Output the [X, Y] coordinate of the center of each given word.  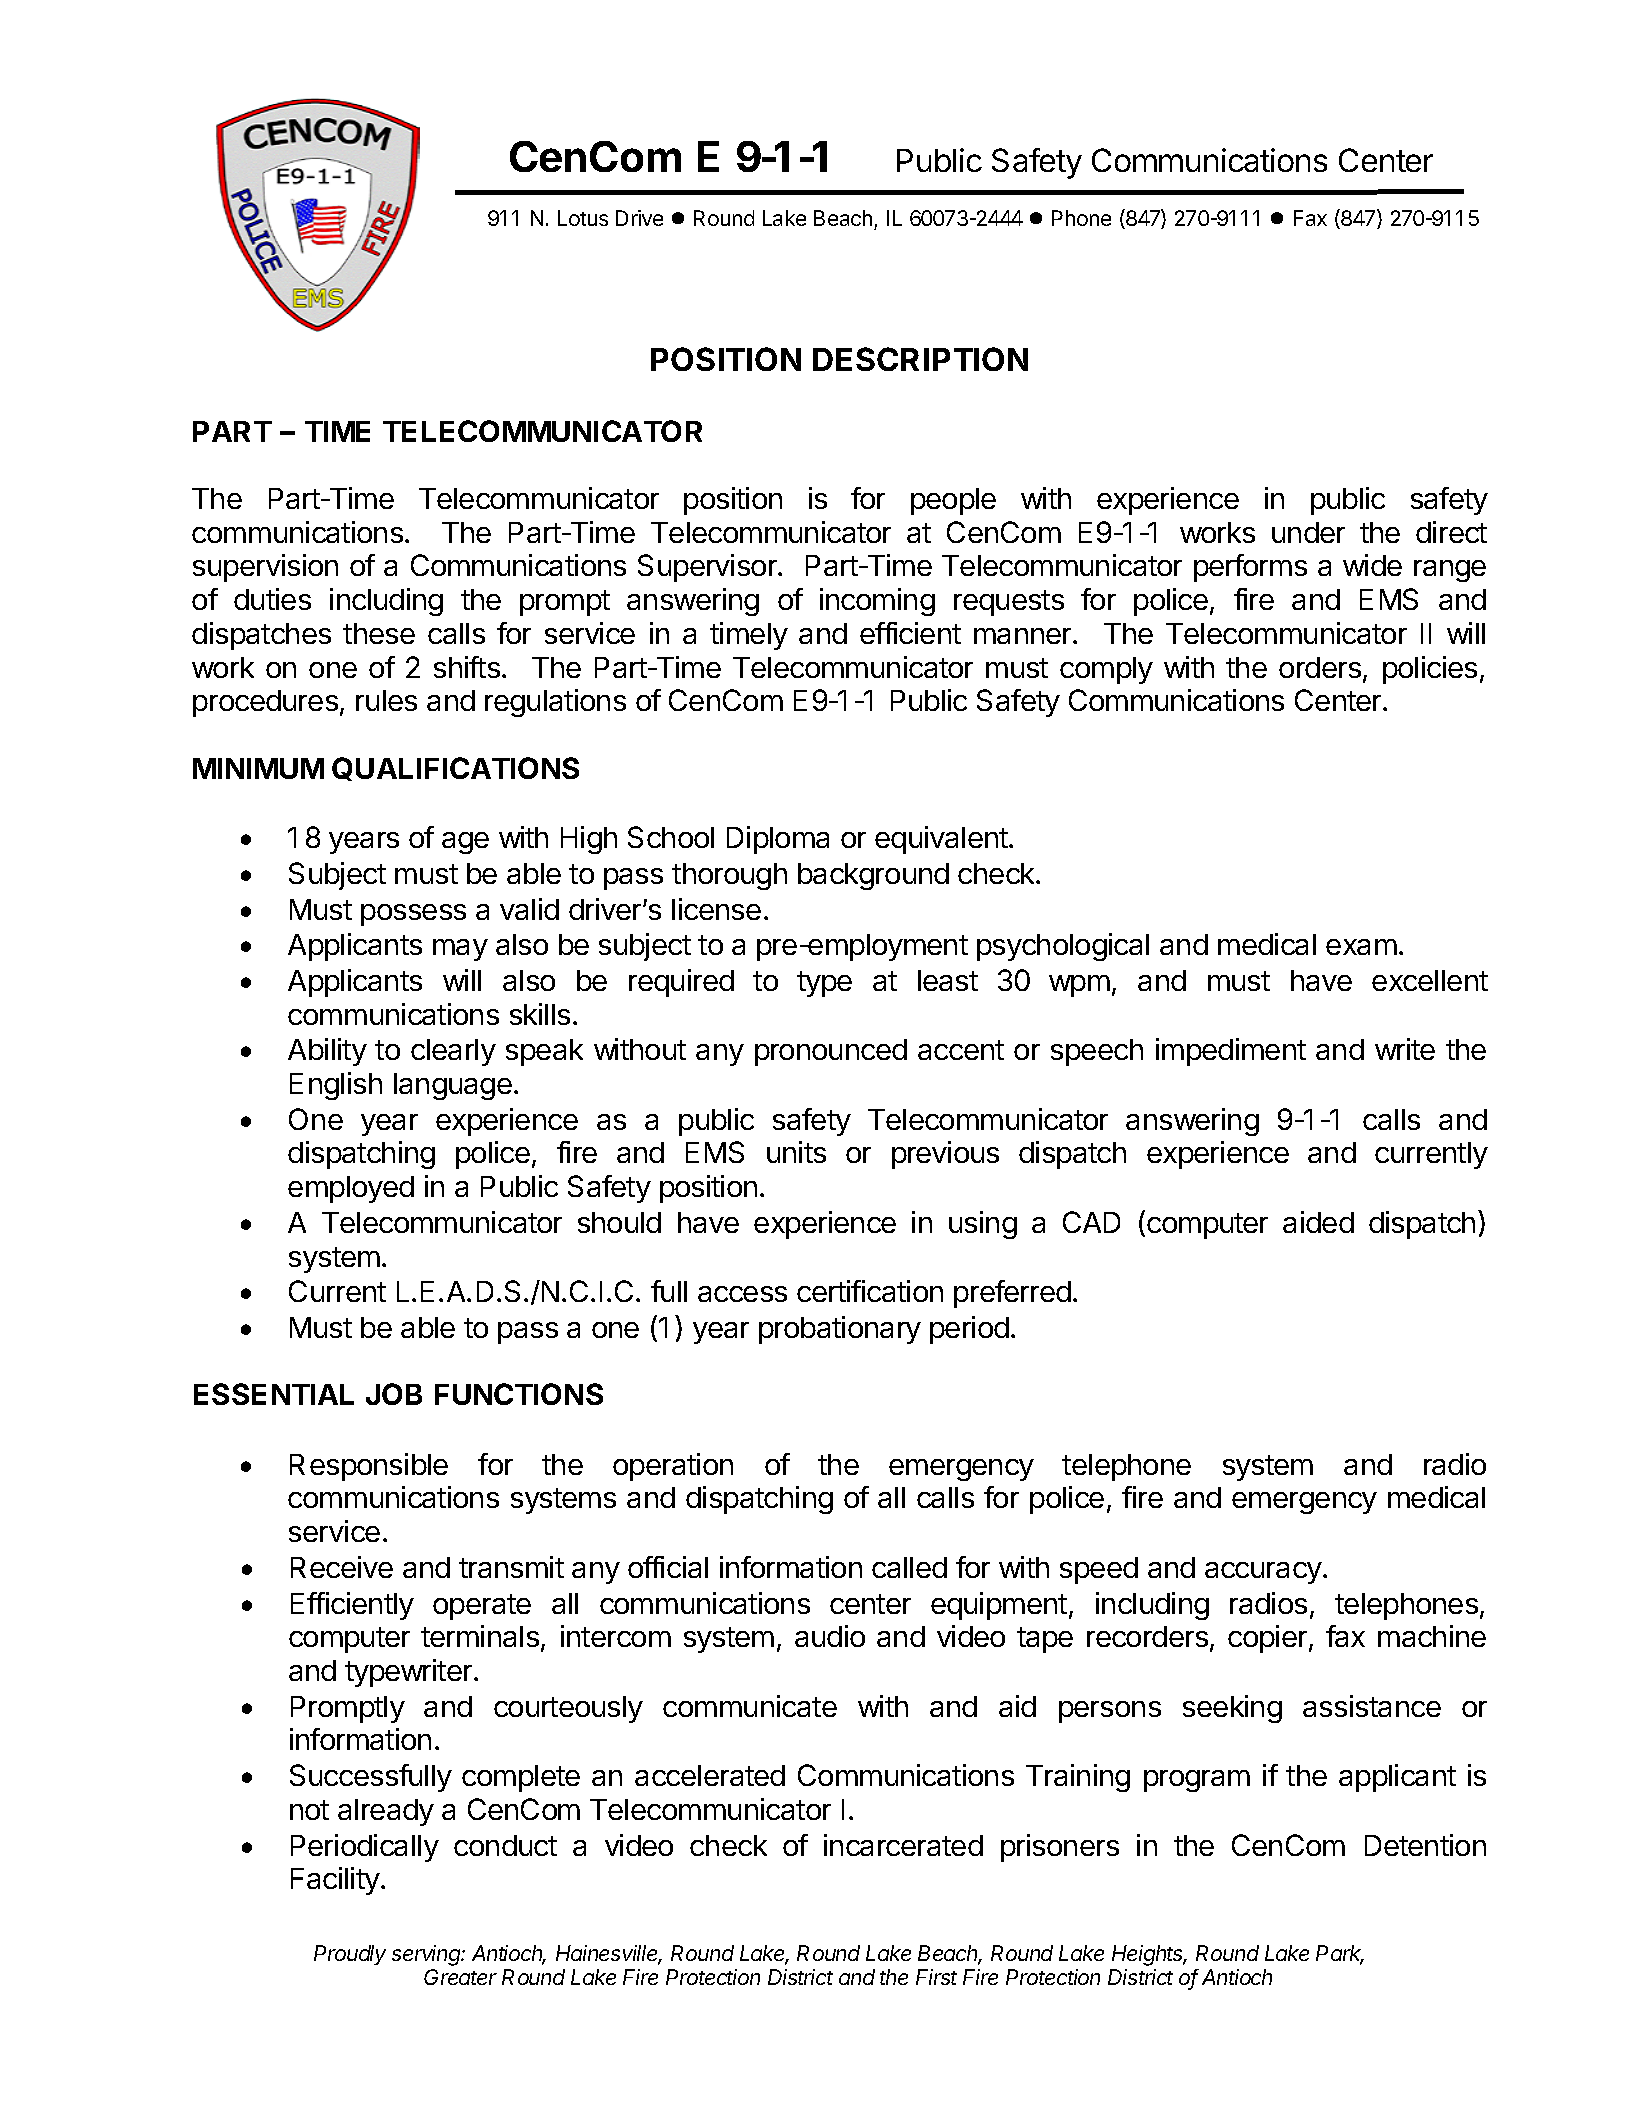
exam [1361, 947]
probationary [840, 1330]
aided [1318, 1222]
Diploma [778, 840]
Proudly [350, 1955]
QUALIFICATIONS [455, 769]
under [1308, 532]
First [936, 1977]
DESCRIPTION [920, 359]
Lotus [583, 218]
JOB [394, 1394]
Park [1340, 1954]
